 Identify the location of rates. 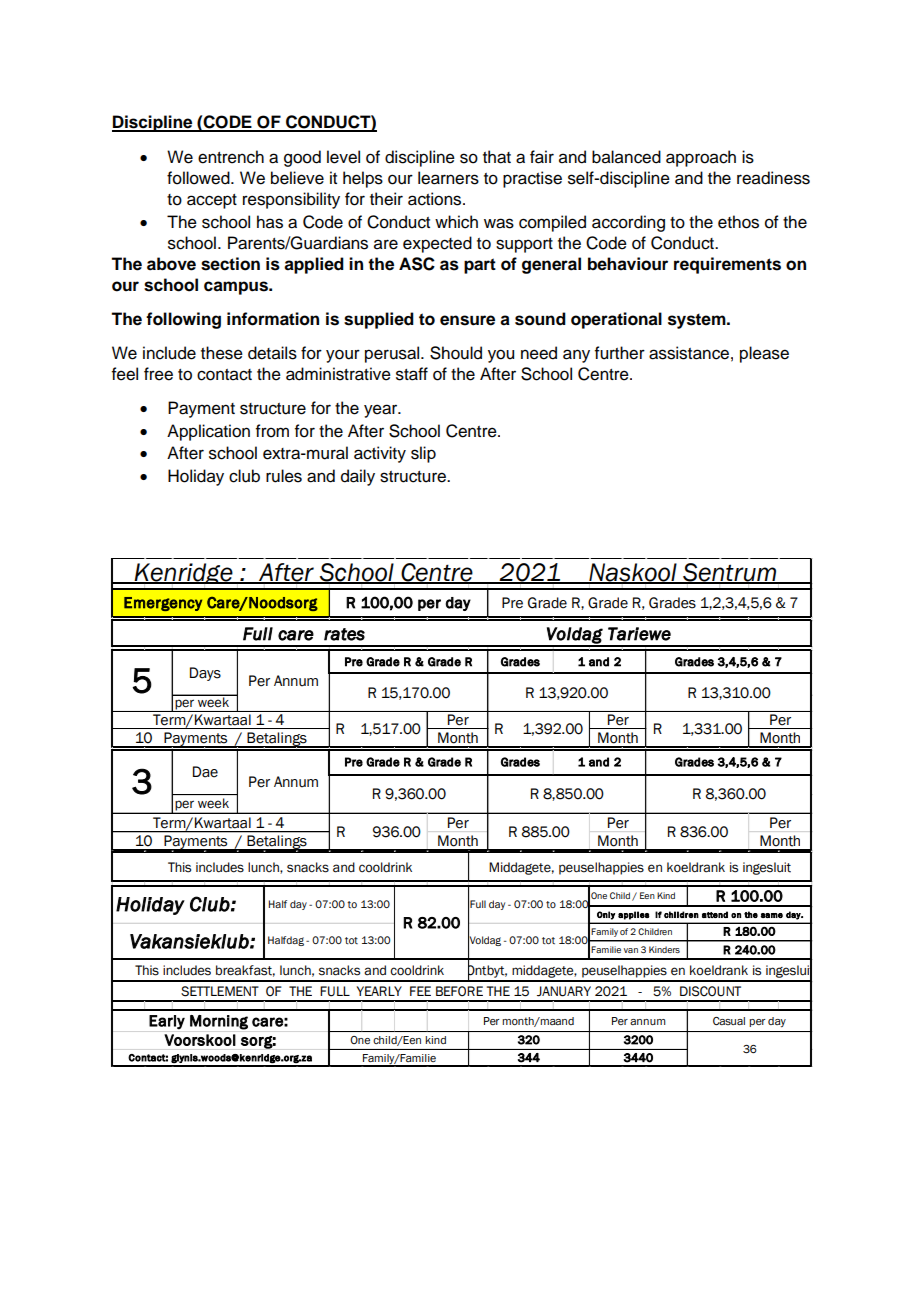
(344, 634).
